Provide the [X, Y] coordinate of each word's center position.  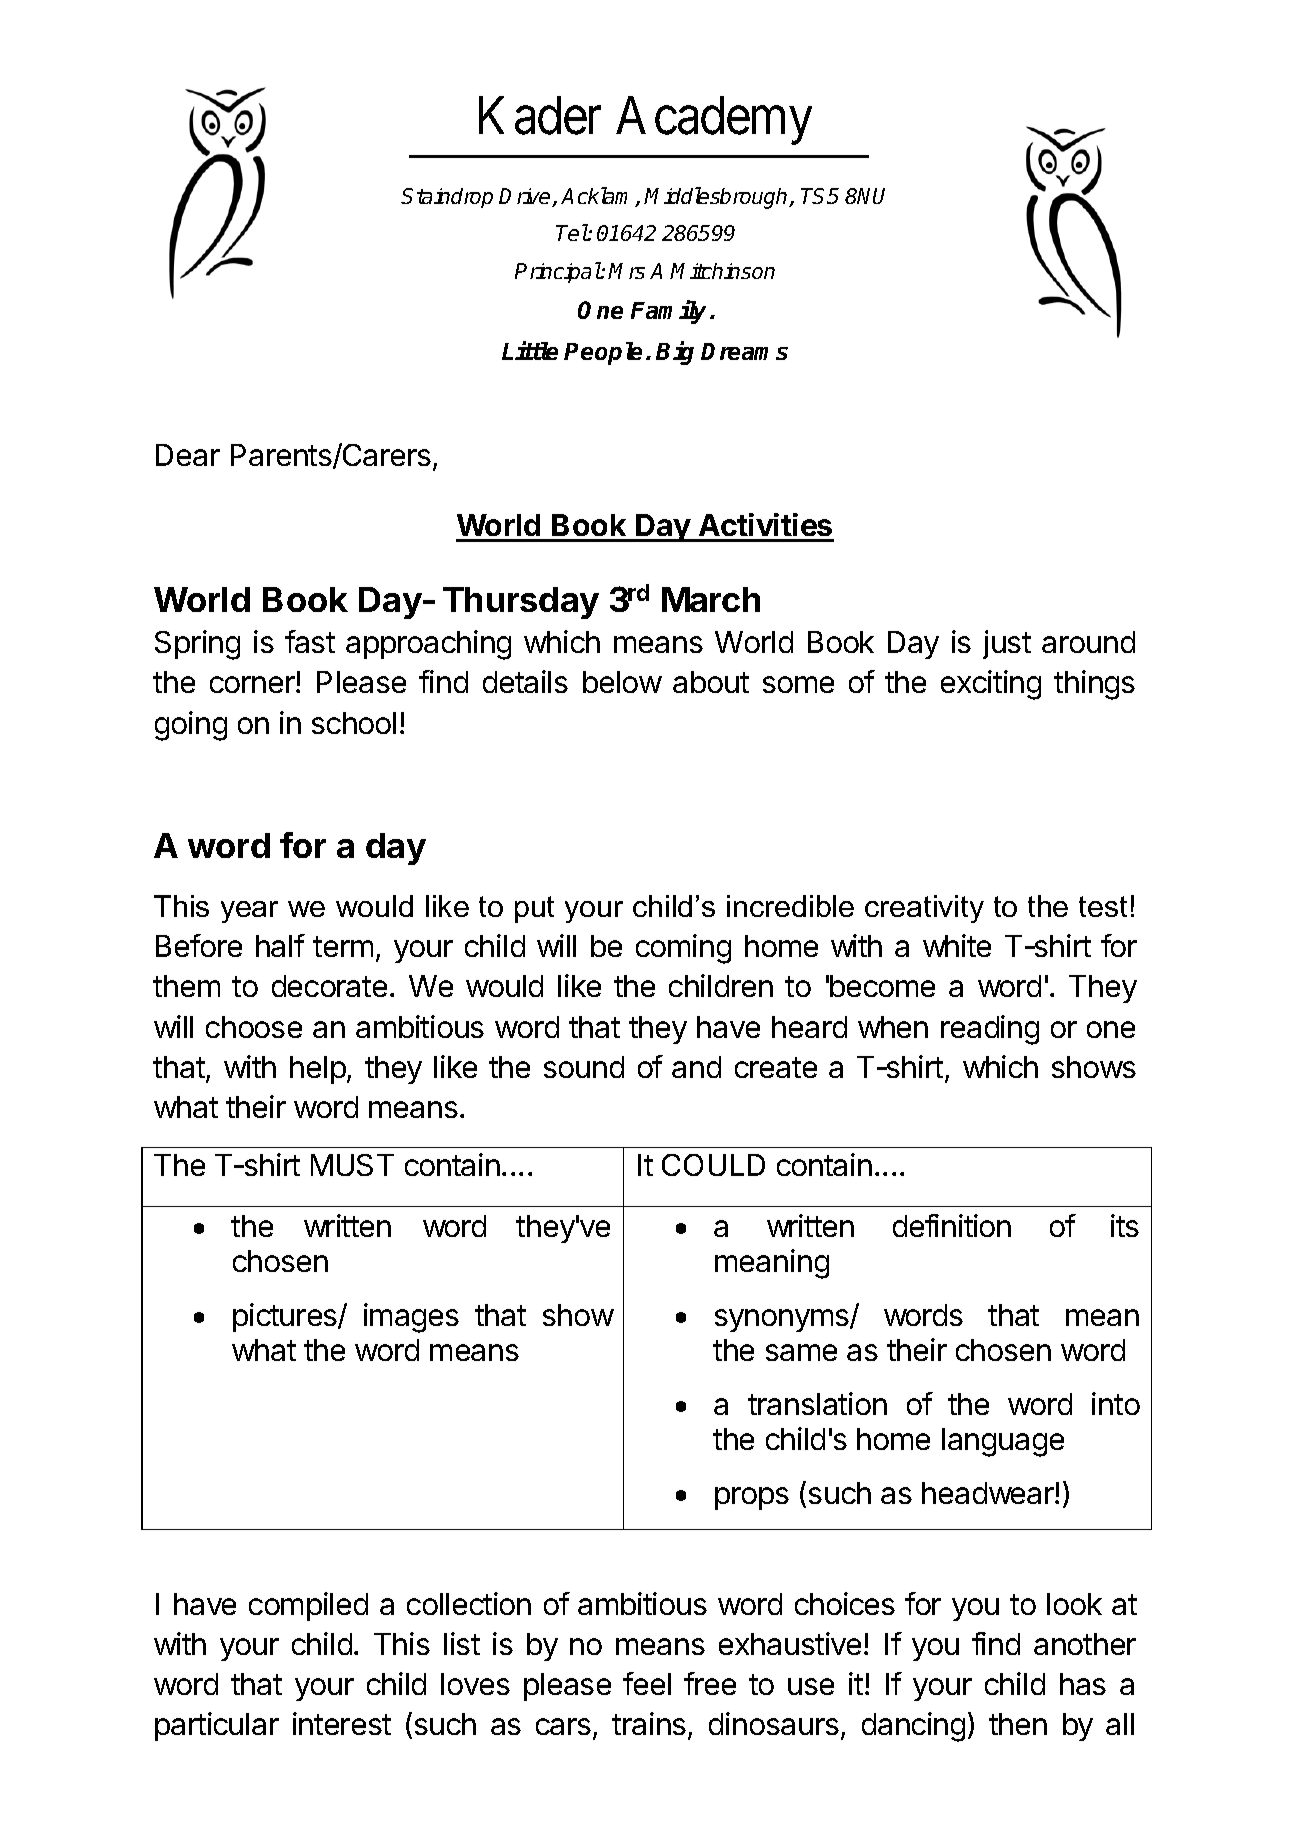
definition [952, 1225]
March [711, 599]
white [957, 945]
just [1007, 644]
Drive [526, 197]
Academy [714, 121]
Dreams [744, 351]
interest [342, 1723]
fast [310, 641]
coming [683, 949]
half [280, 945]
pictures [286, 1317]
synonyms [783, 1320]
